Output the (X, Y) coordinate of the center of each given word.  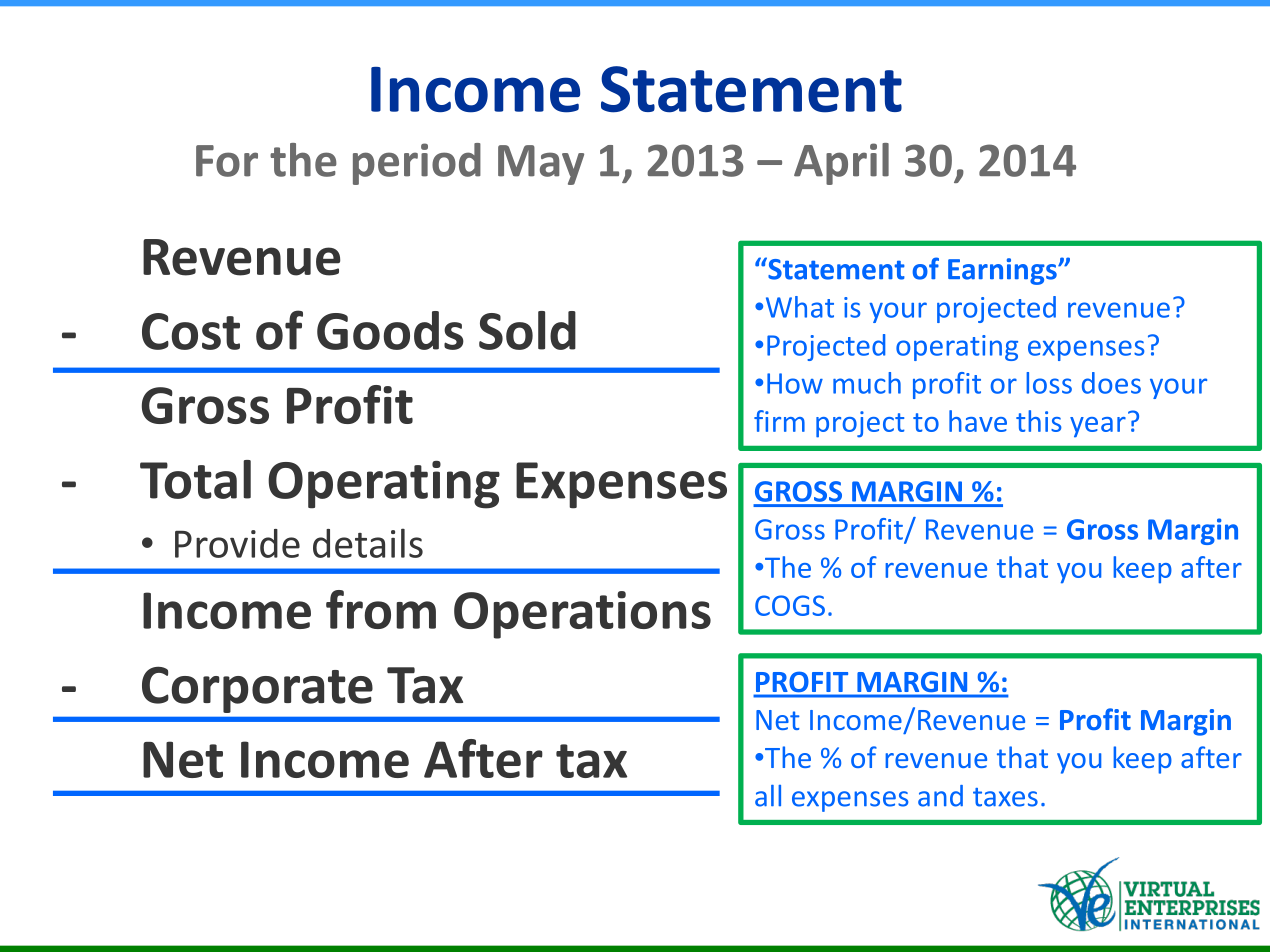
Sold (527, 330)
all (768, 796)
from (381, 609)
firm (779, 421)
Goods (390, 330)
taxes (1005, 797)
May (541, 165)
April (841, 164)
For (227, 161)
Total (195, 479)
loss (1049, 383)
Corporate (257, 689)
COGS (790, 605)
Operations (582, 615)
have (978, 421)
